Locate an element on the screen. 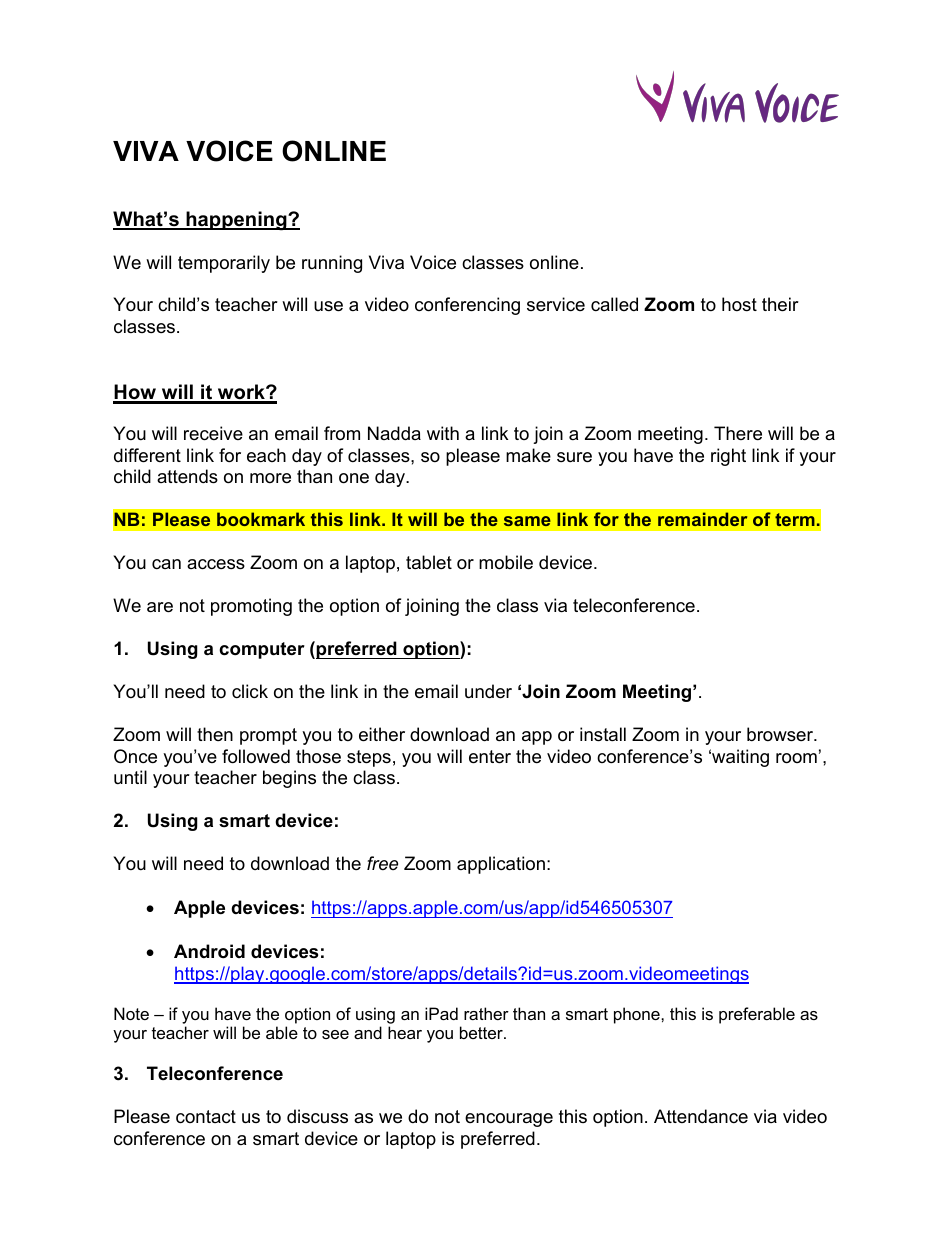 The width and height of the screenshot is (952, 1233). host is located at coordinates (739, 304).
